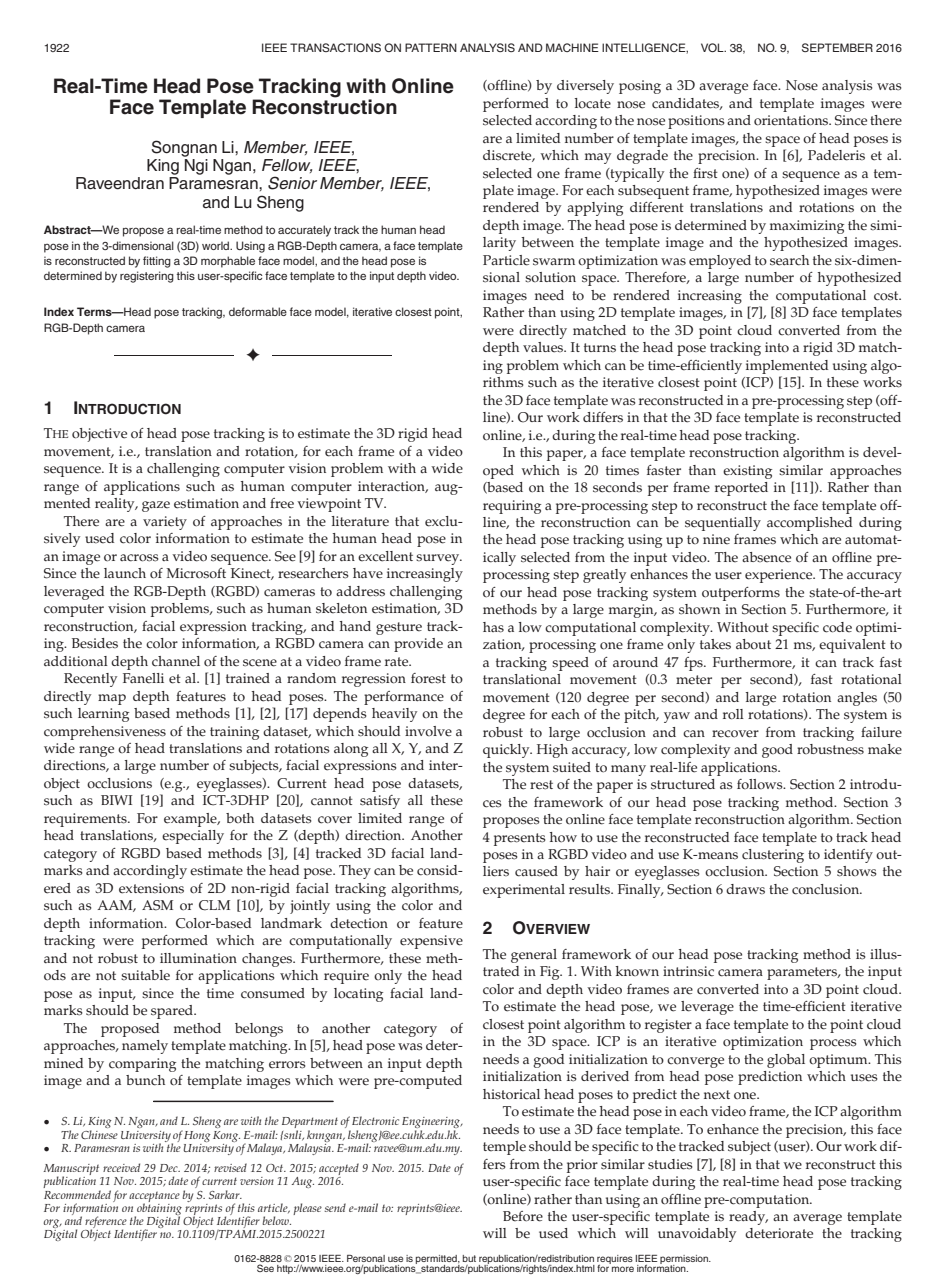  I want to click on obtaining, so click(158, 1209).
